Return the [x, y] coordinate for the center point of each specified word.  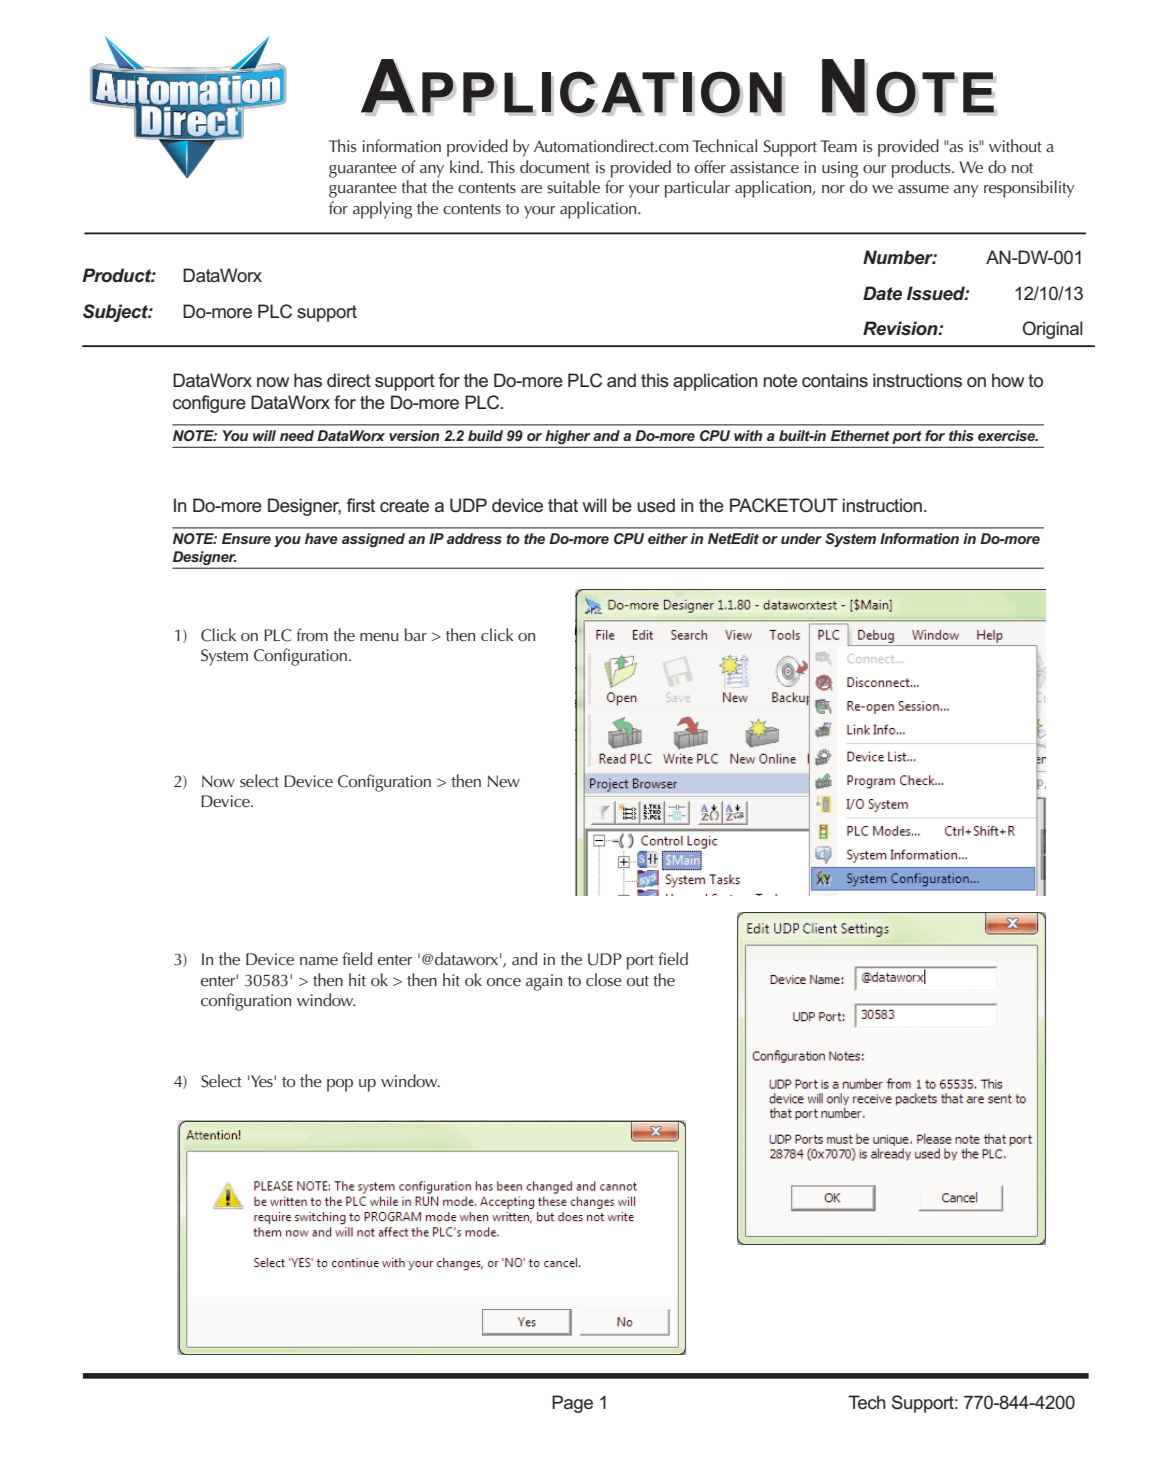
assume [923, 189]
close [604, 980]
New [504, 781]
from [312, 635]
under [801, 538]
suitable [573, 187]
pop [340, 1085]
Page [572, 1404]
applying [382, 210]
